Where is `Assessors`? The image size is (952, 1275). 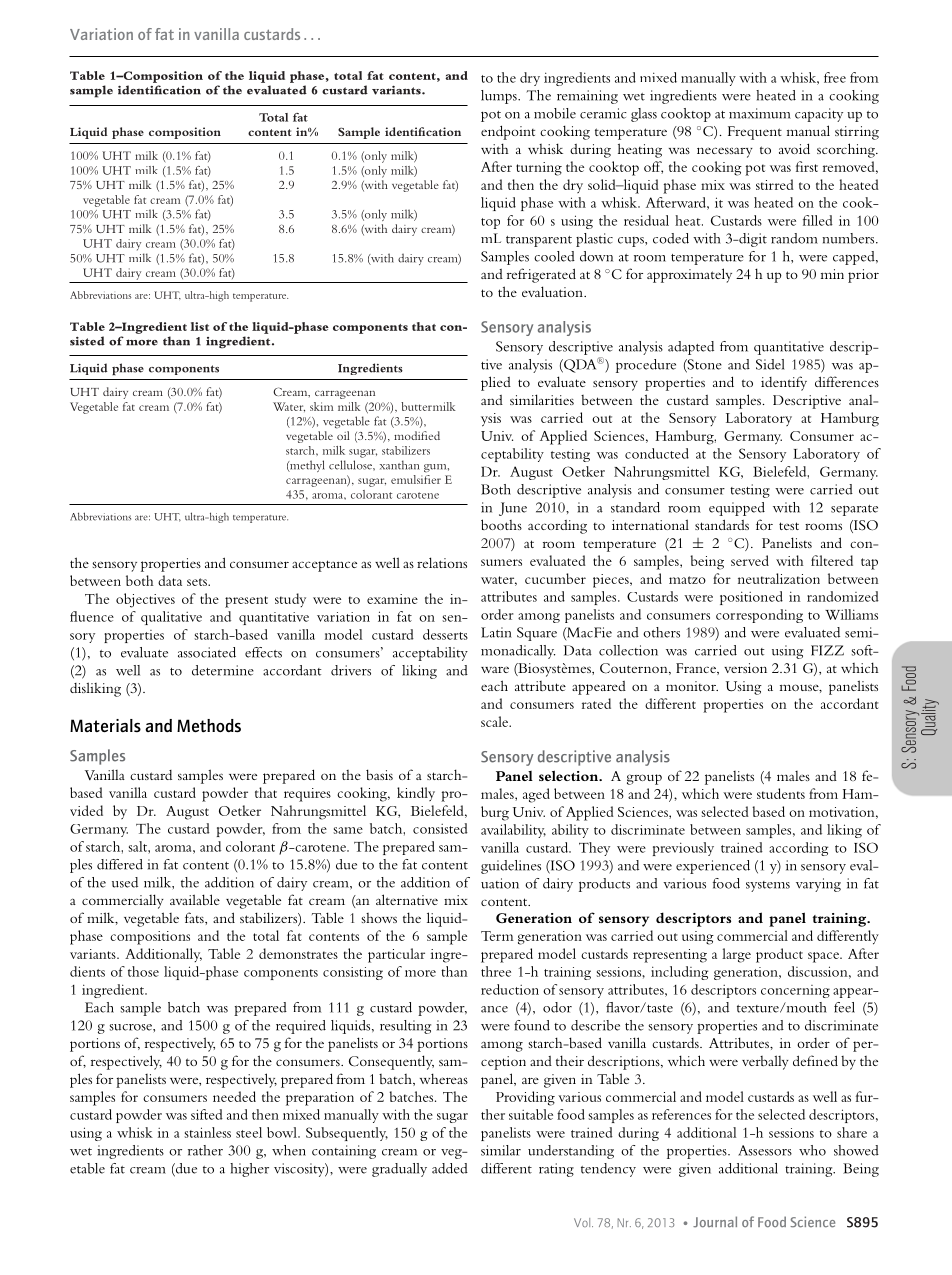
Assessors is located at coordinates (765, 1150).
